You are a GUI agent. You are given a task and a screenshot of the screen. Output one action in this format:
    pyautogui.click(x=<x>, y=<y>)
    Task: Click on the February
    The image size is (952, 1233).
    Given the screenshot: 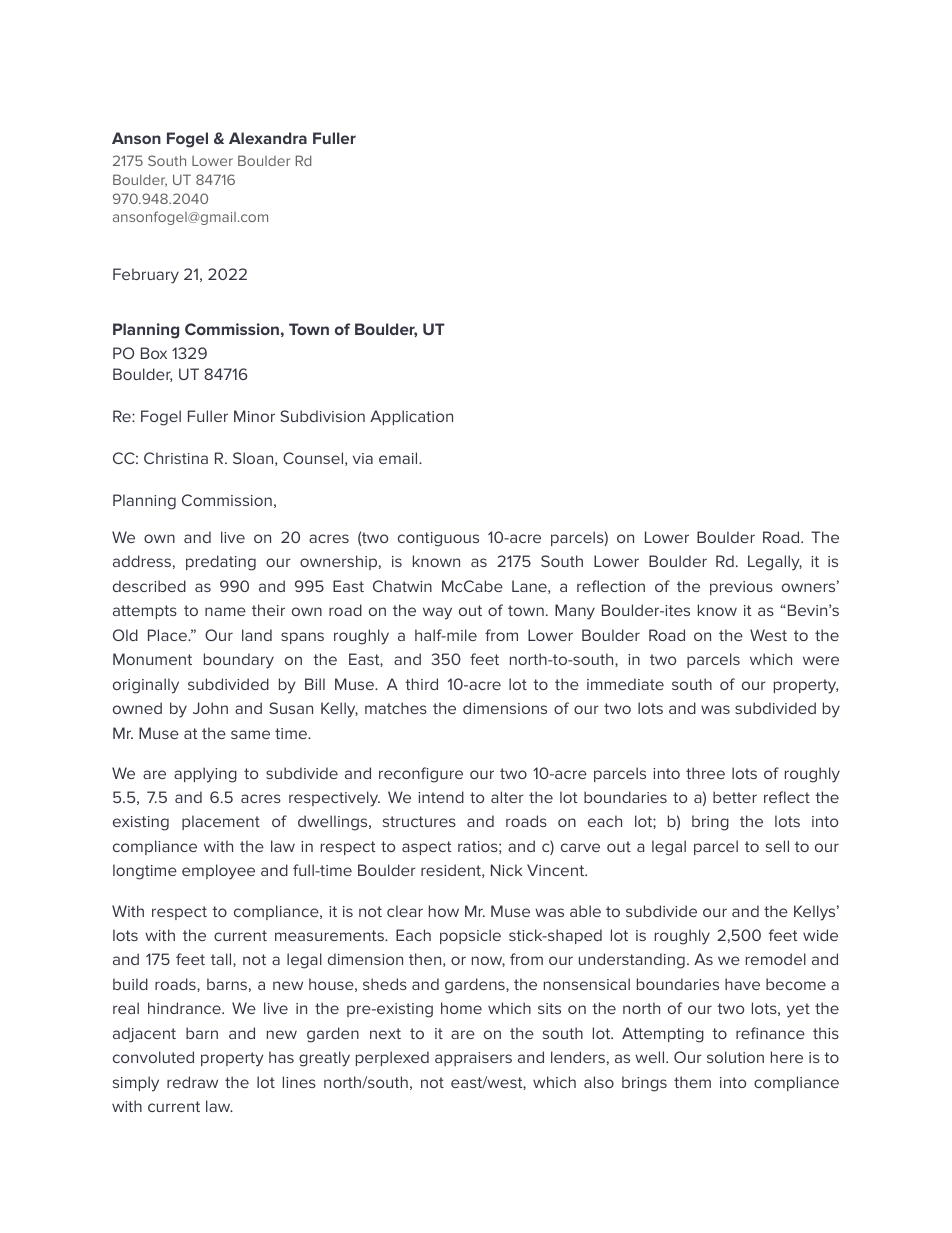 What is the action you would take?
    pyautogui.click(x=146, y=276)
